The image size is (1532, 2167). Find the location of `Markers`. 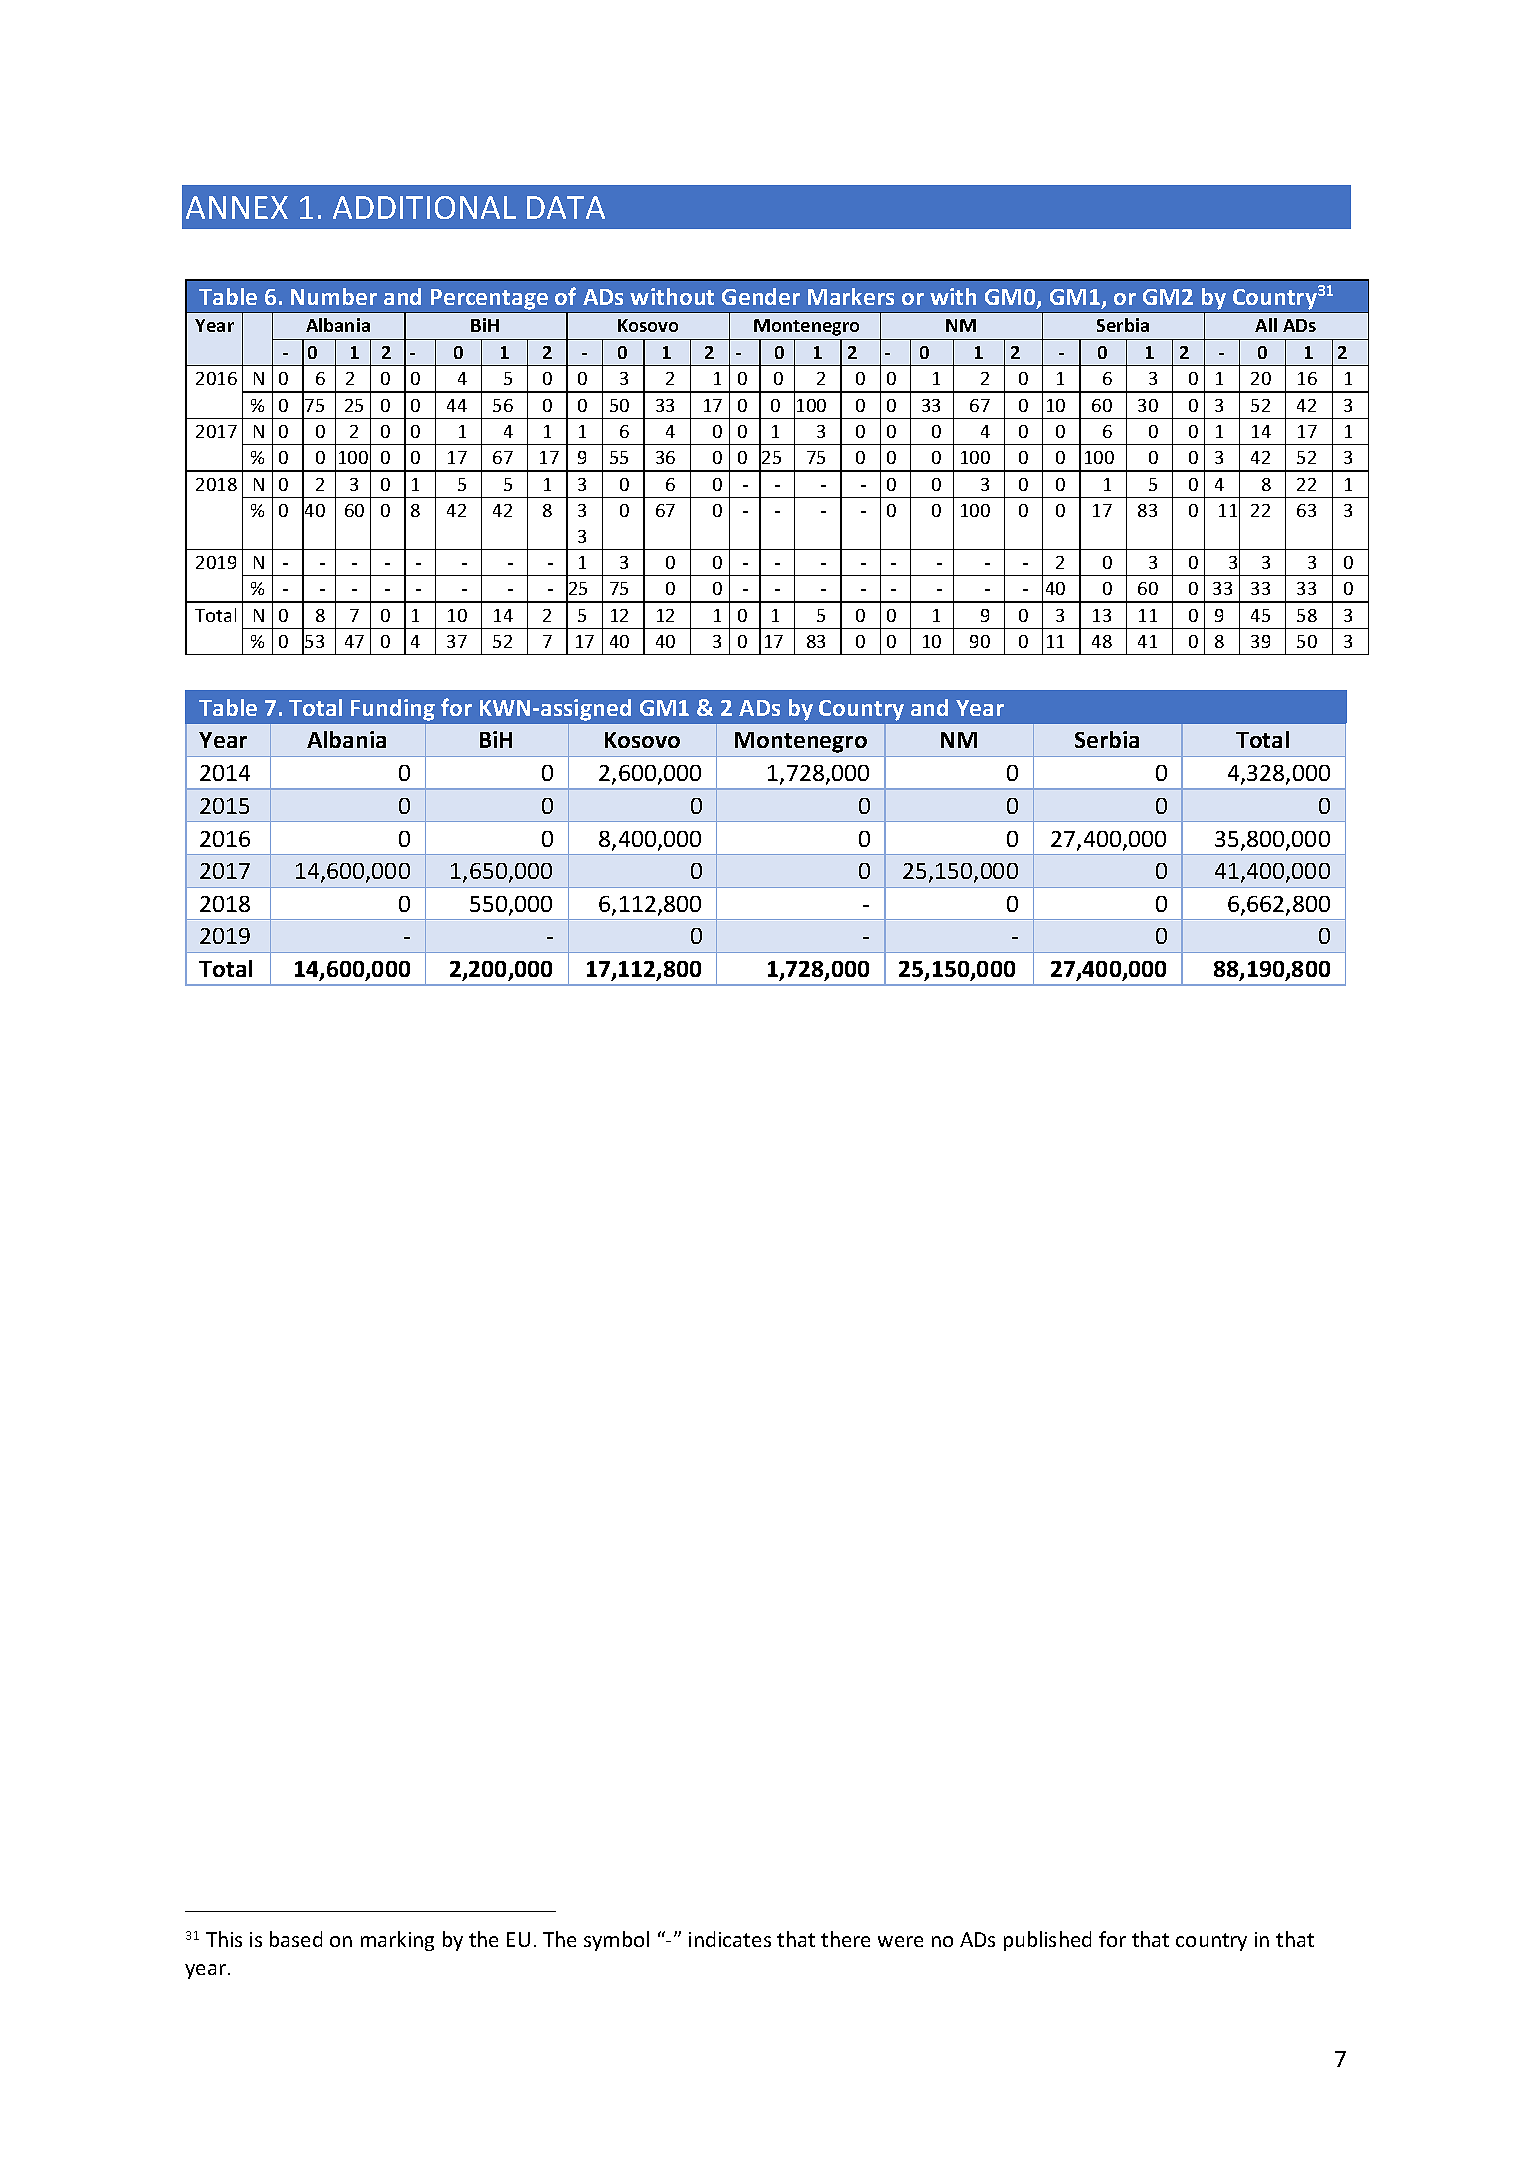

Markers is located at coordinates (851, 296).
